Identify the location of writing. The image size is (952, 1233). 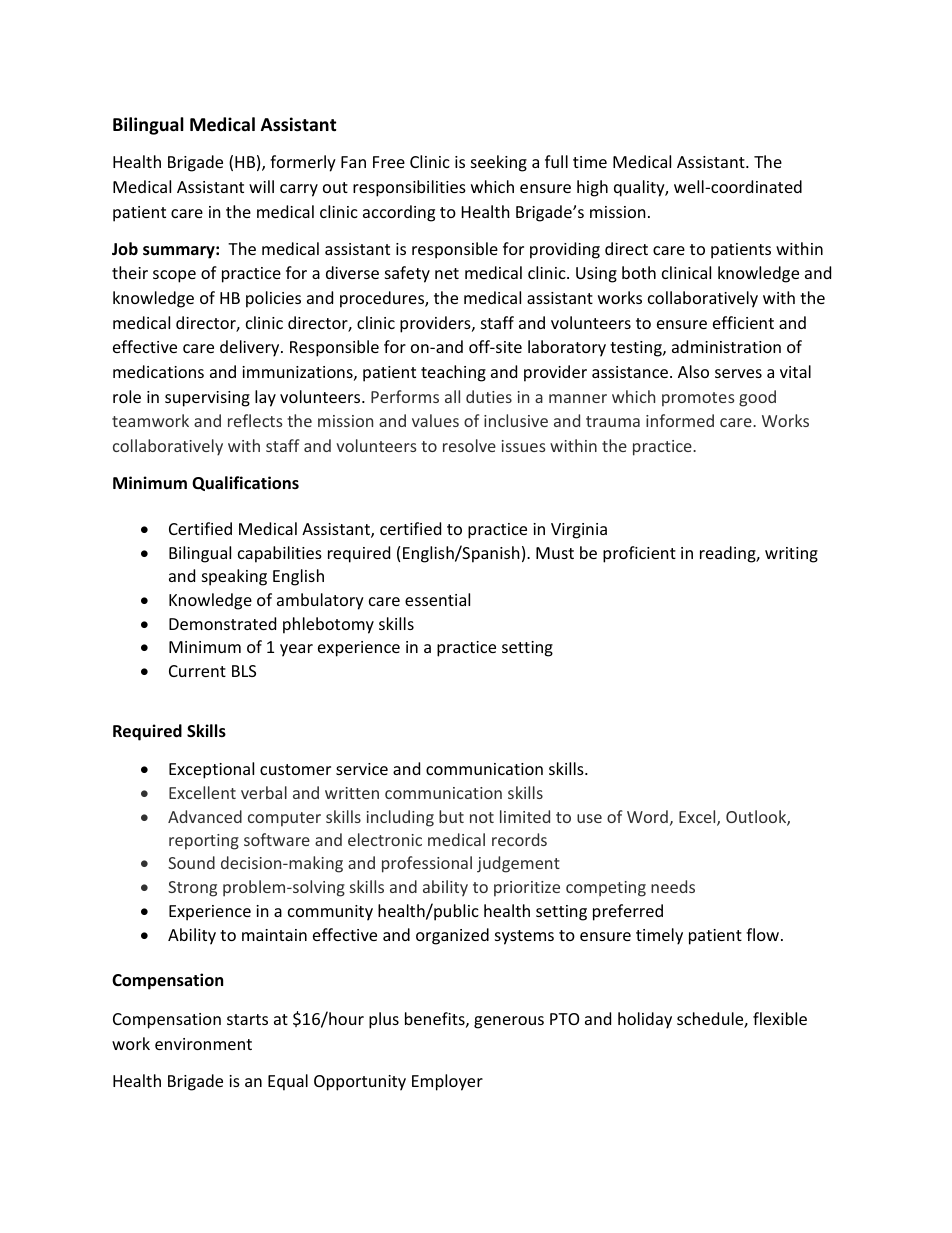
(791, 555).
